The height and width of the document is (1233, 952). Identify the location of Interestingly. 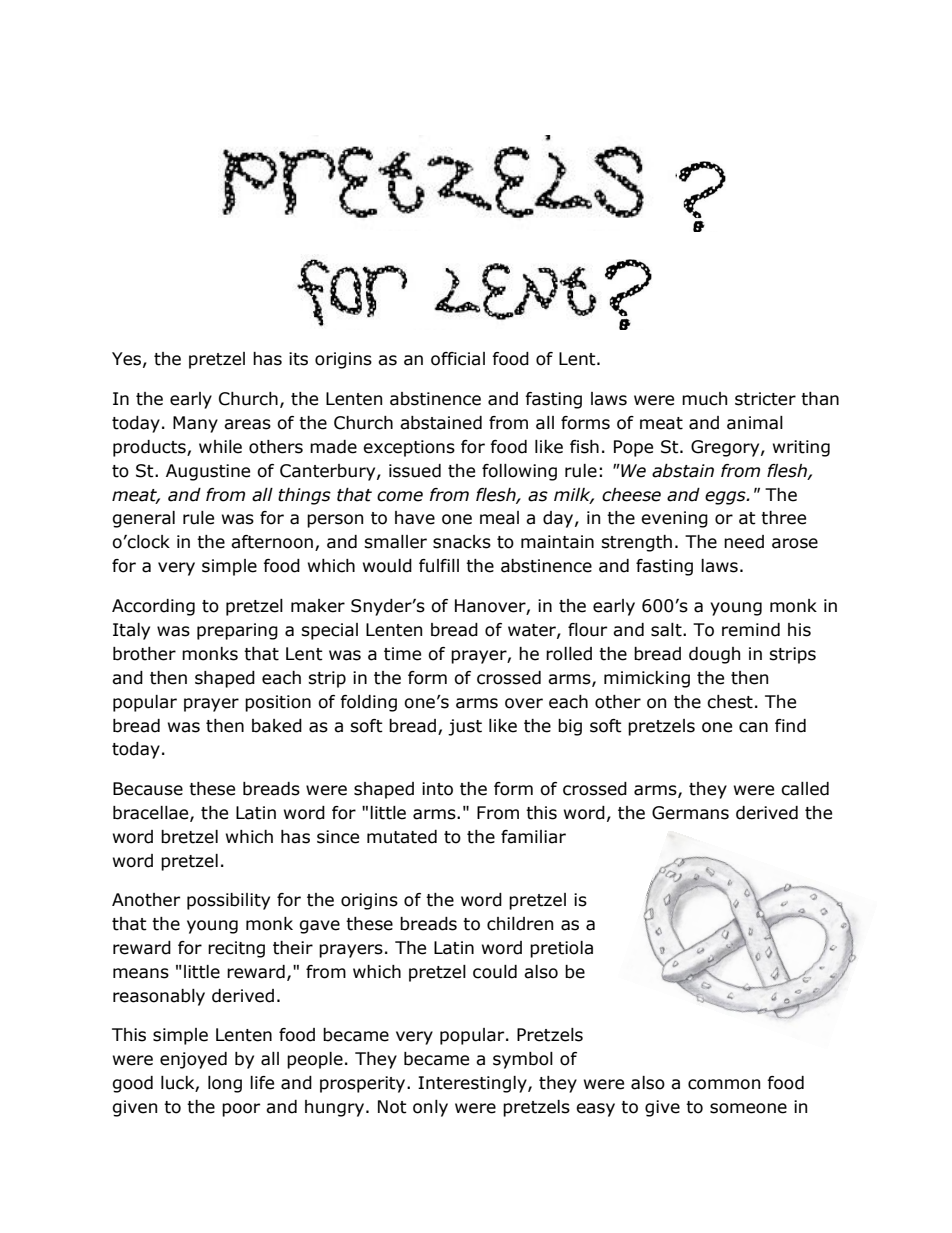
(473, 1084).
